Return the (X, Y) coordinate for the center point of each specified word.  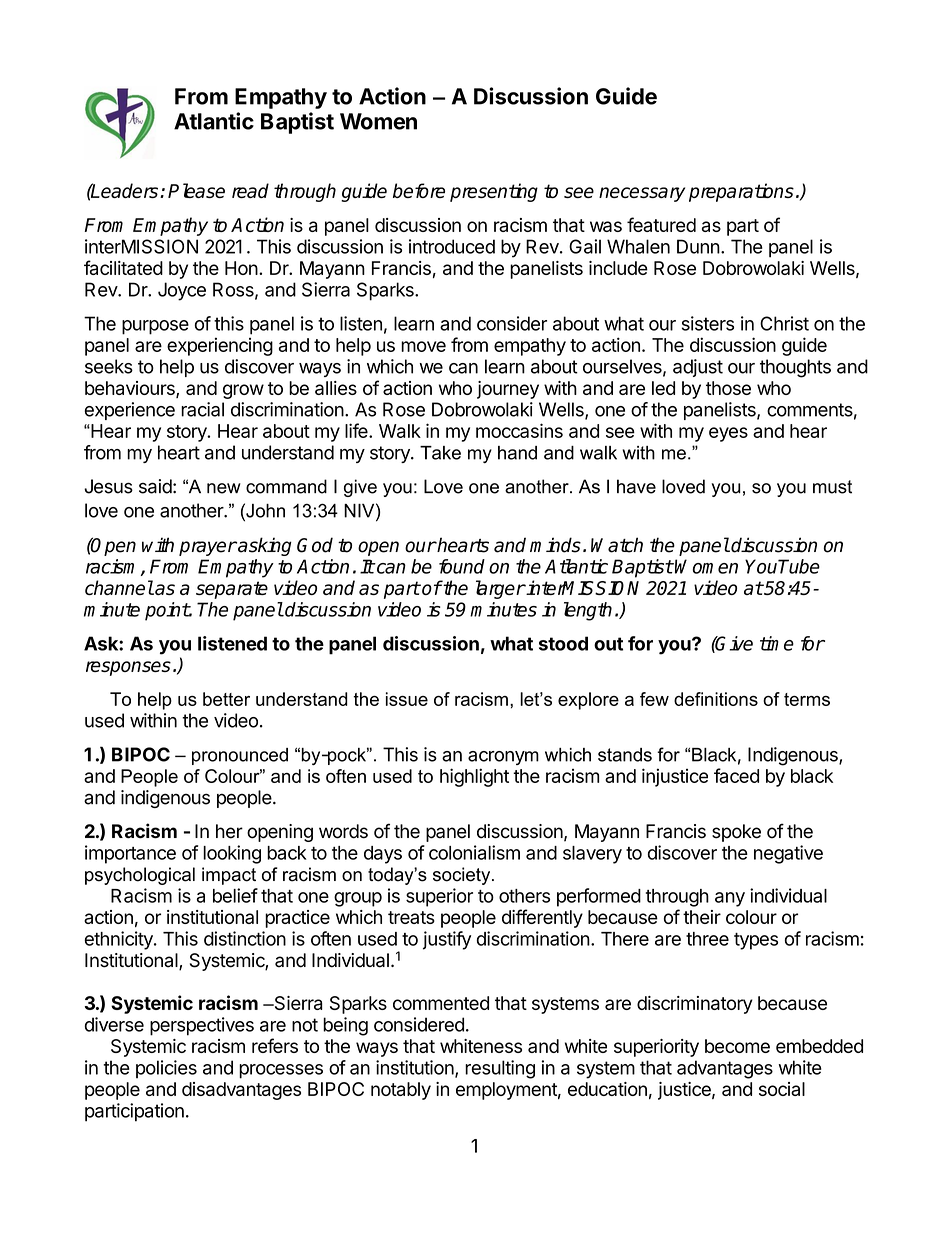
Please (196, 190)
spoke (736, 833)
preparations (741, 192)
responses (128, 668)
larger (500, 589)
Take (440, 453)
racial (202, 409)
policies (166, 1069)
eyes (728, 434)
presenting (494, 192)
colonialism (474, 852)
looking (232, 854)
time (777, 643)
